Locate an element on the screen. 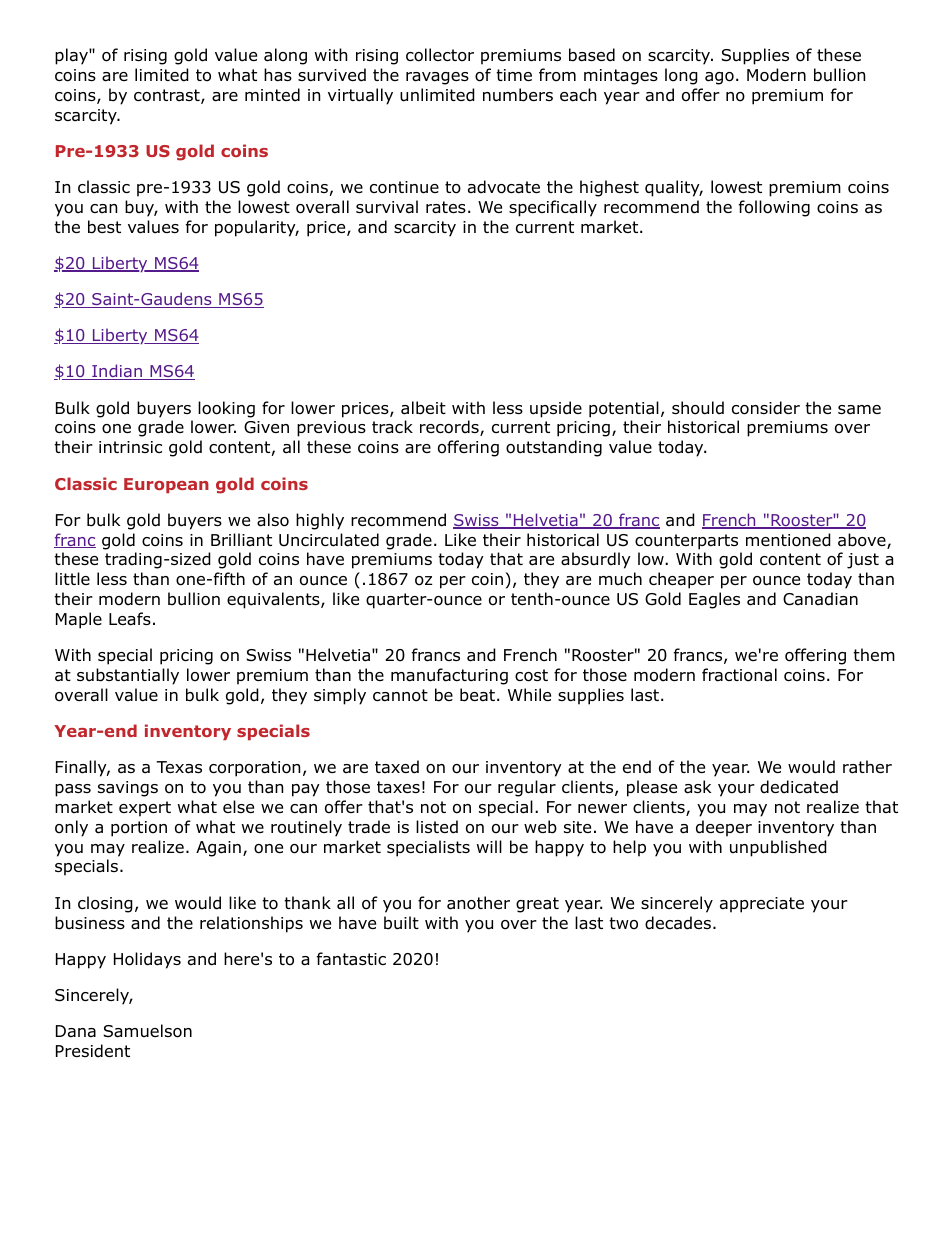 Image resolution: width=952 pixels, height=1233 pixels. consider is located at coordinates (766, 408).
